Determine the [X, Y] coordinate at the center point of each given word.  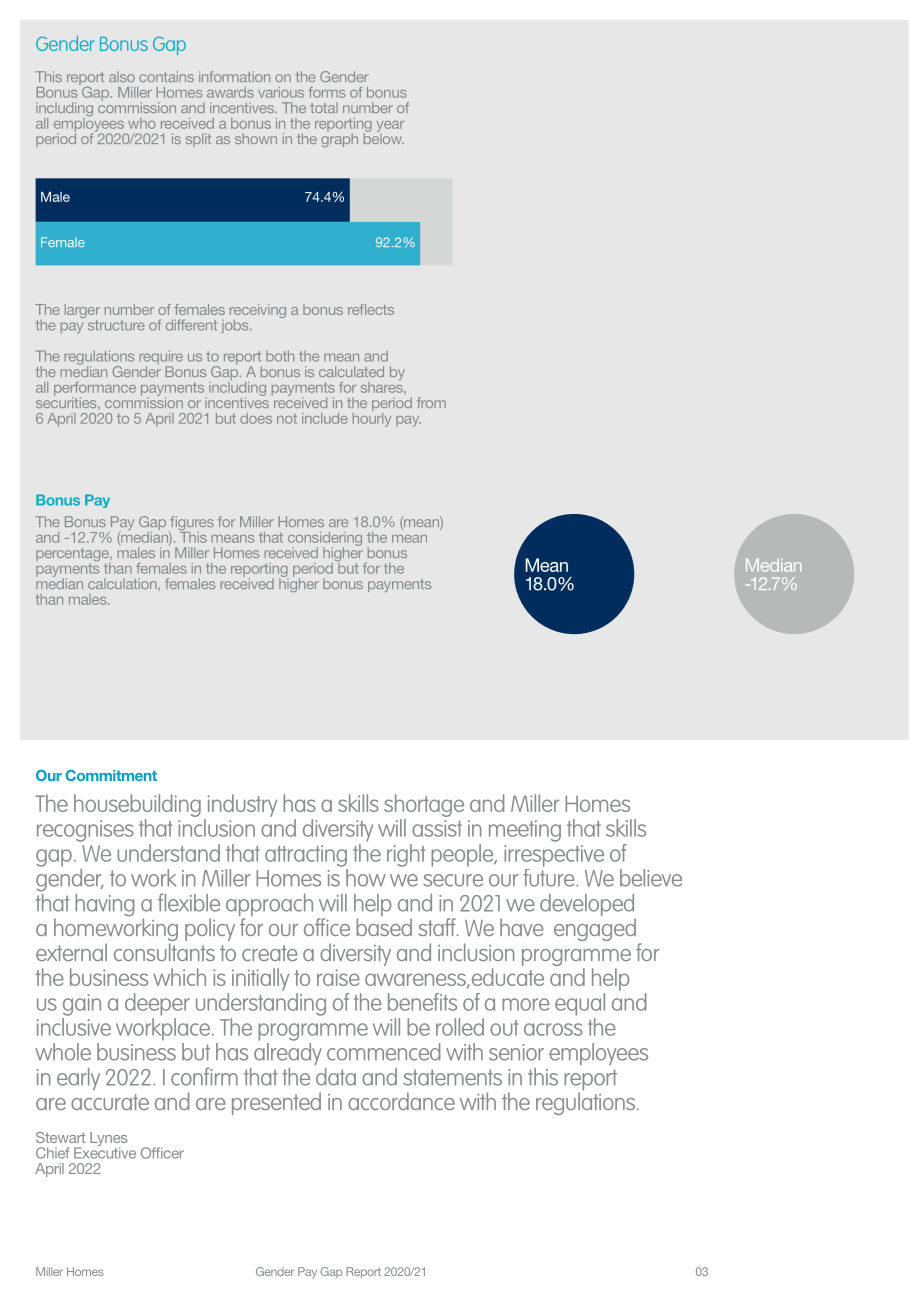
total [324, 107]
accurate [110, 1102]
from [431, 402]
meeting [525, 831]
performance [95, 390]
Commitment [111, 775]
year [390, 127]
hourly [372, 418]
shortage [424, 805]
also [122, 76]
